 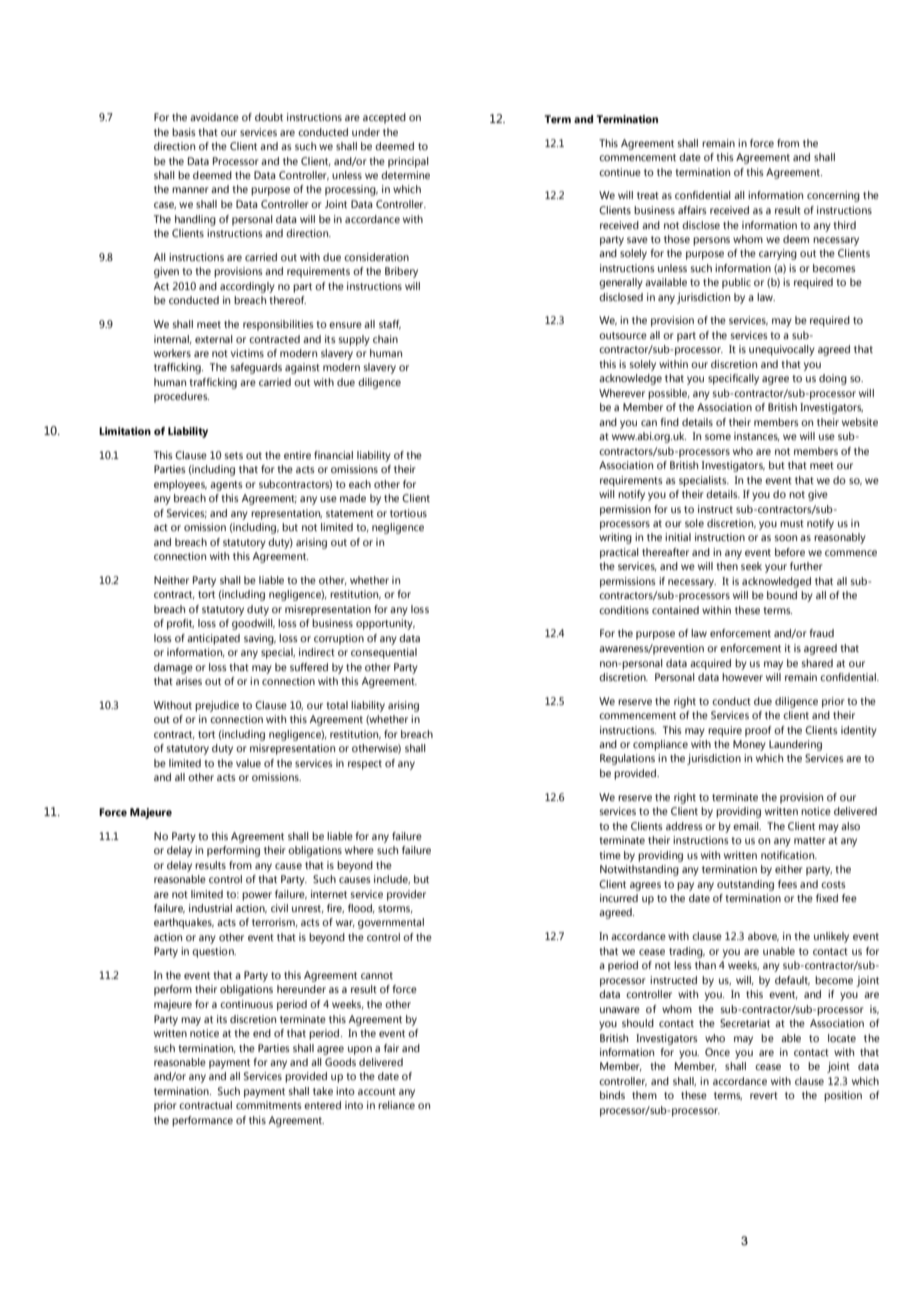 What do you see at coordinates (269, 1105) in the page?
I see `commitments` at bounding box center [269, 1105].
